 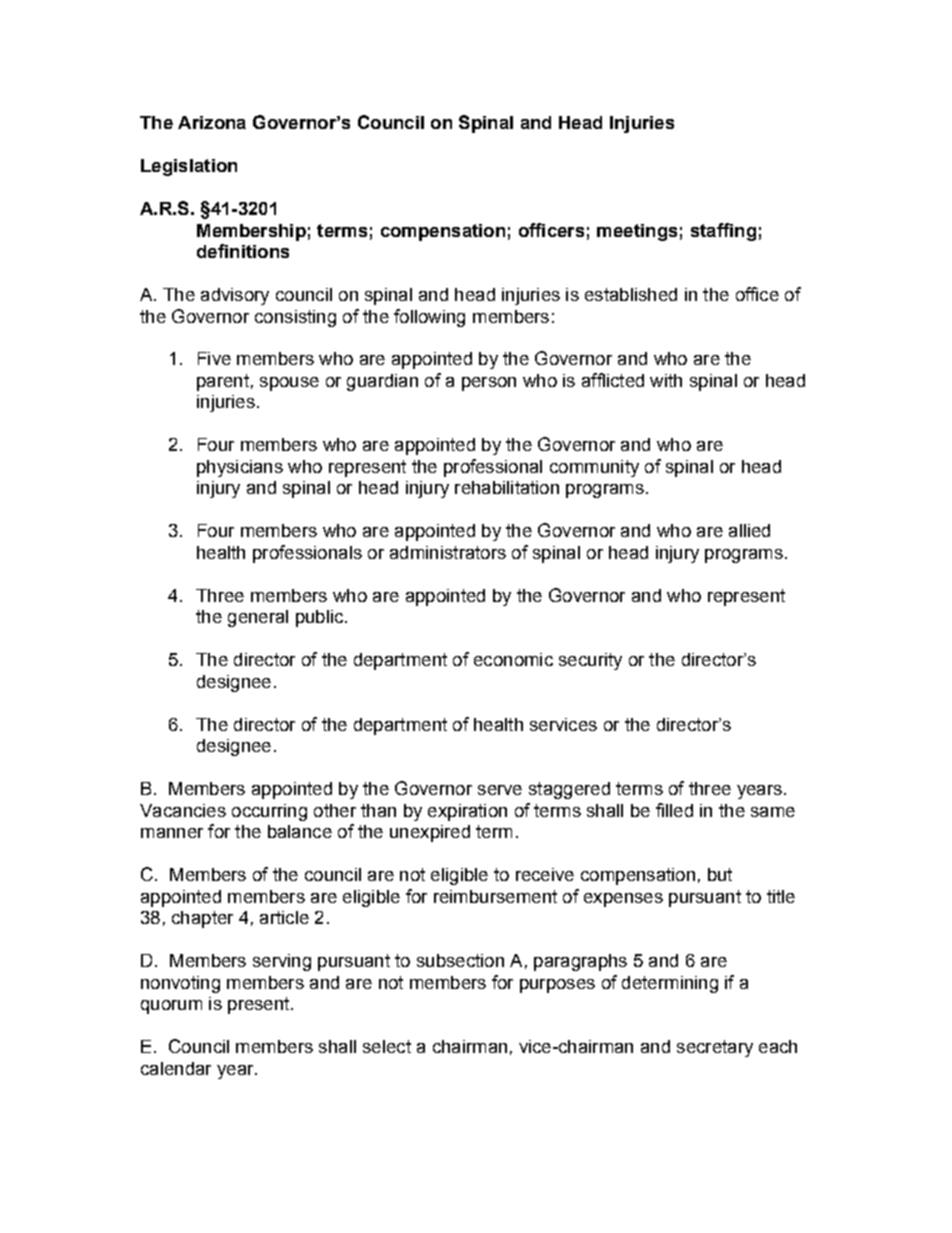 I want to click on meetings, so click(x=637, y=232).
